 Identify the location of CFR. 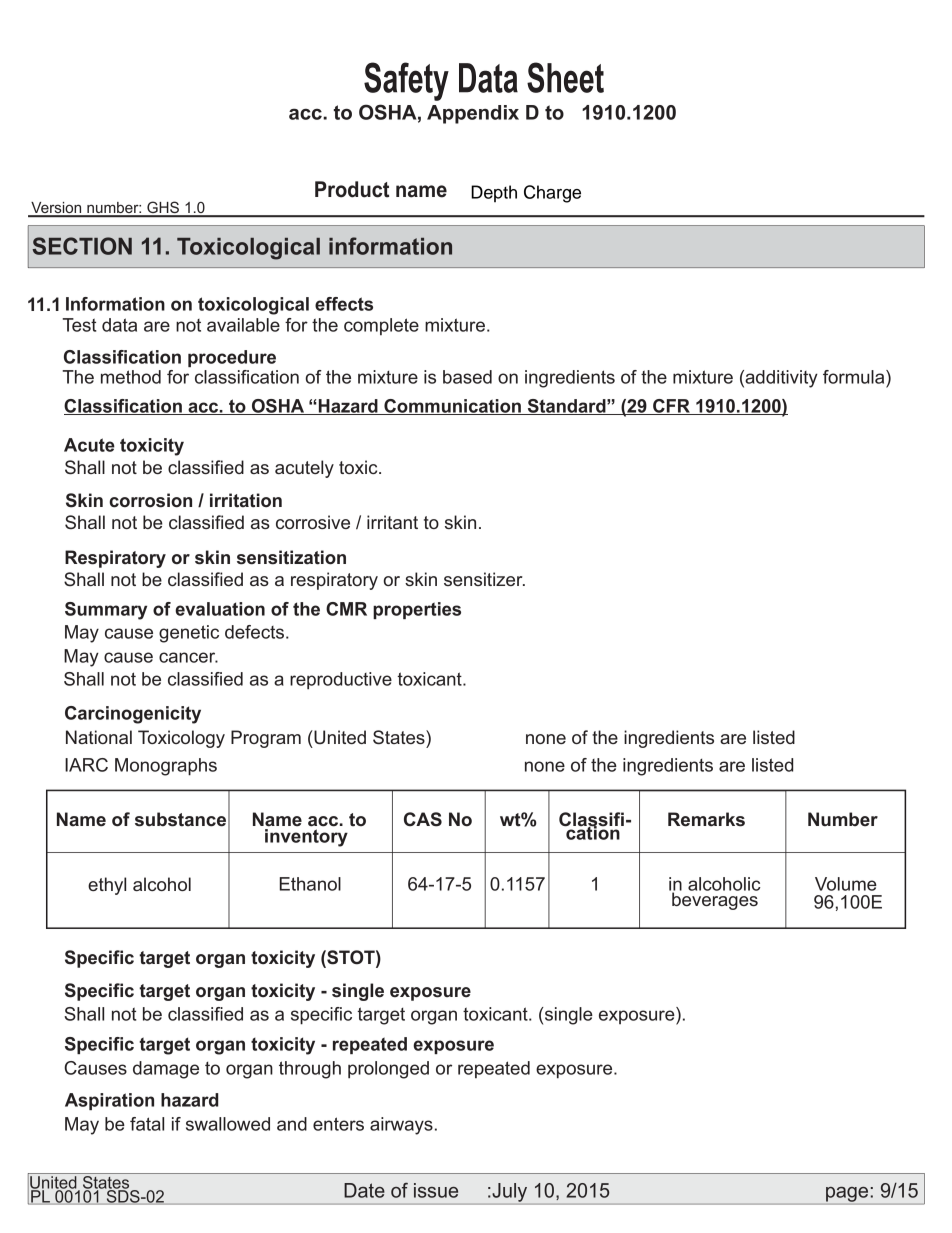
(671, 407).
